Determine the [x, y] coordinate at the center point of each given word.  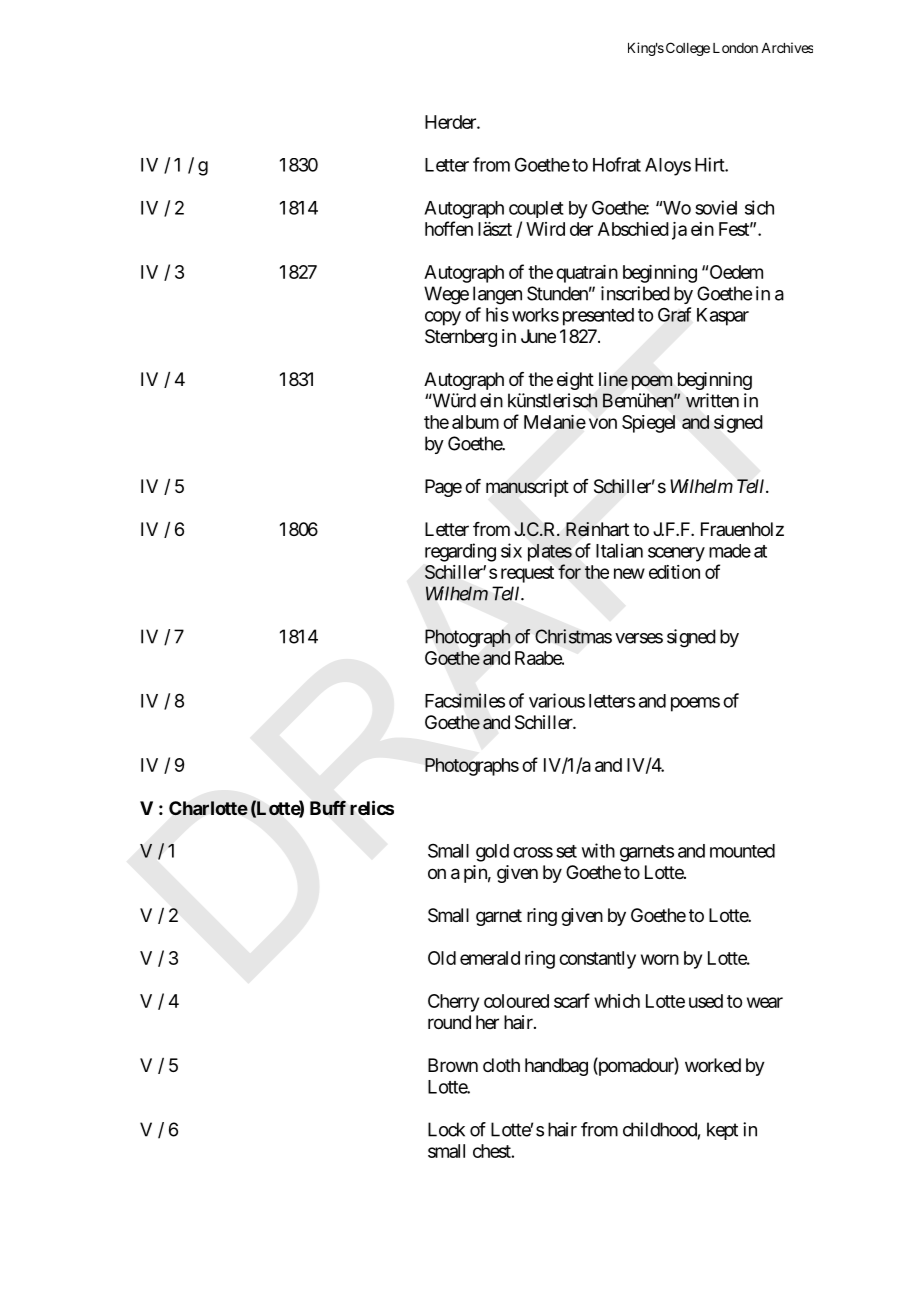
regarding [460, 552]
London [735, 48]
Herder [451, 122]
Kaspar [723, 317]
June [538, 336]
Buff [328, 808]
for [569, 571]
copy [443, 318]
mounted [742, 851]
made [730, 551]
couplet [536, 209]
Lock [446, 1129]
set [566, 851]
